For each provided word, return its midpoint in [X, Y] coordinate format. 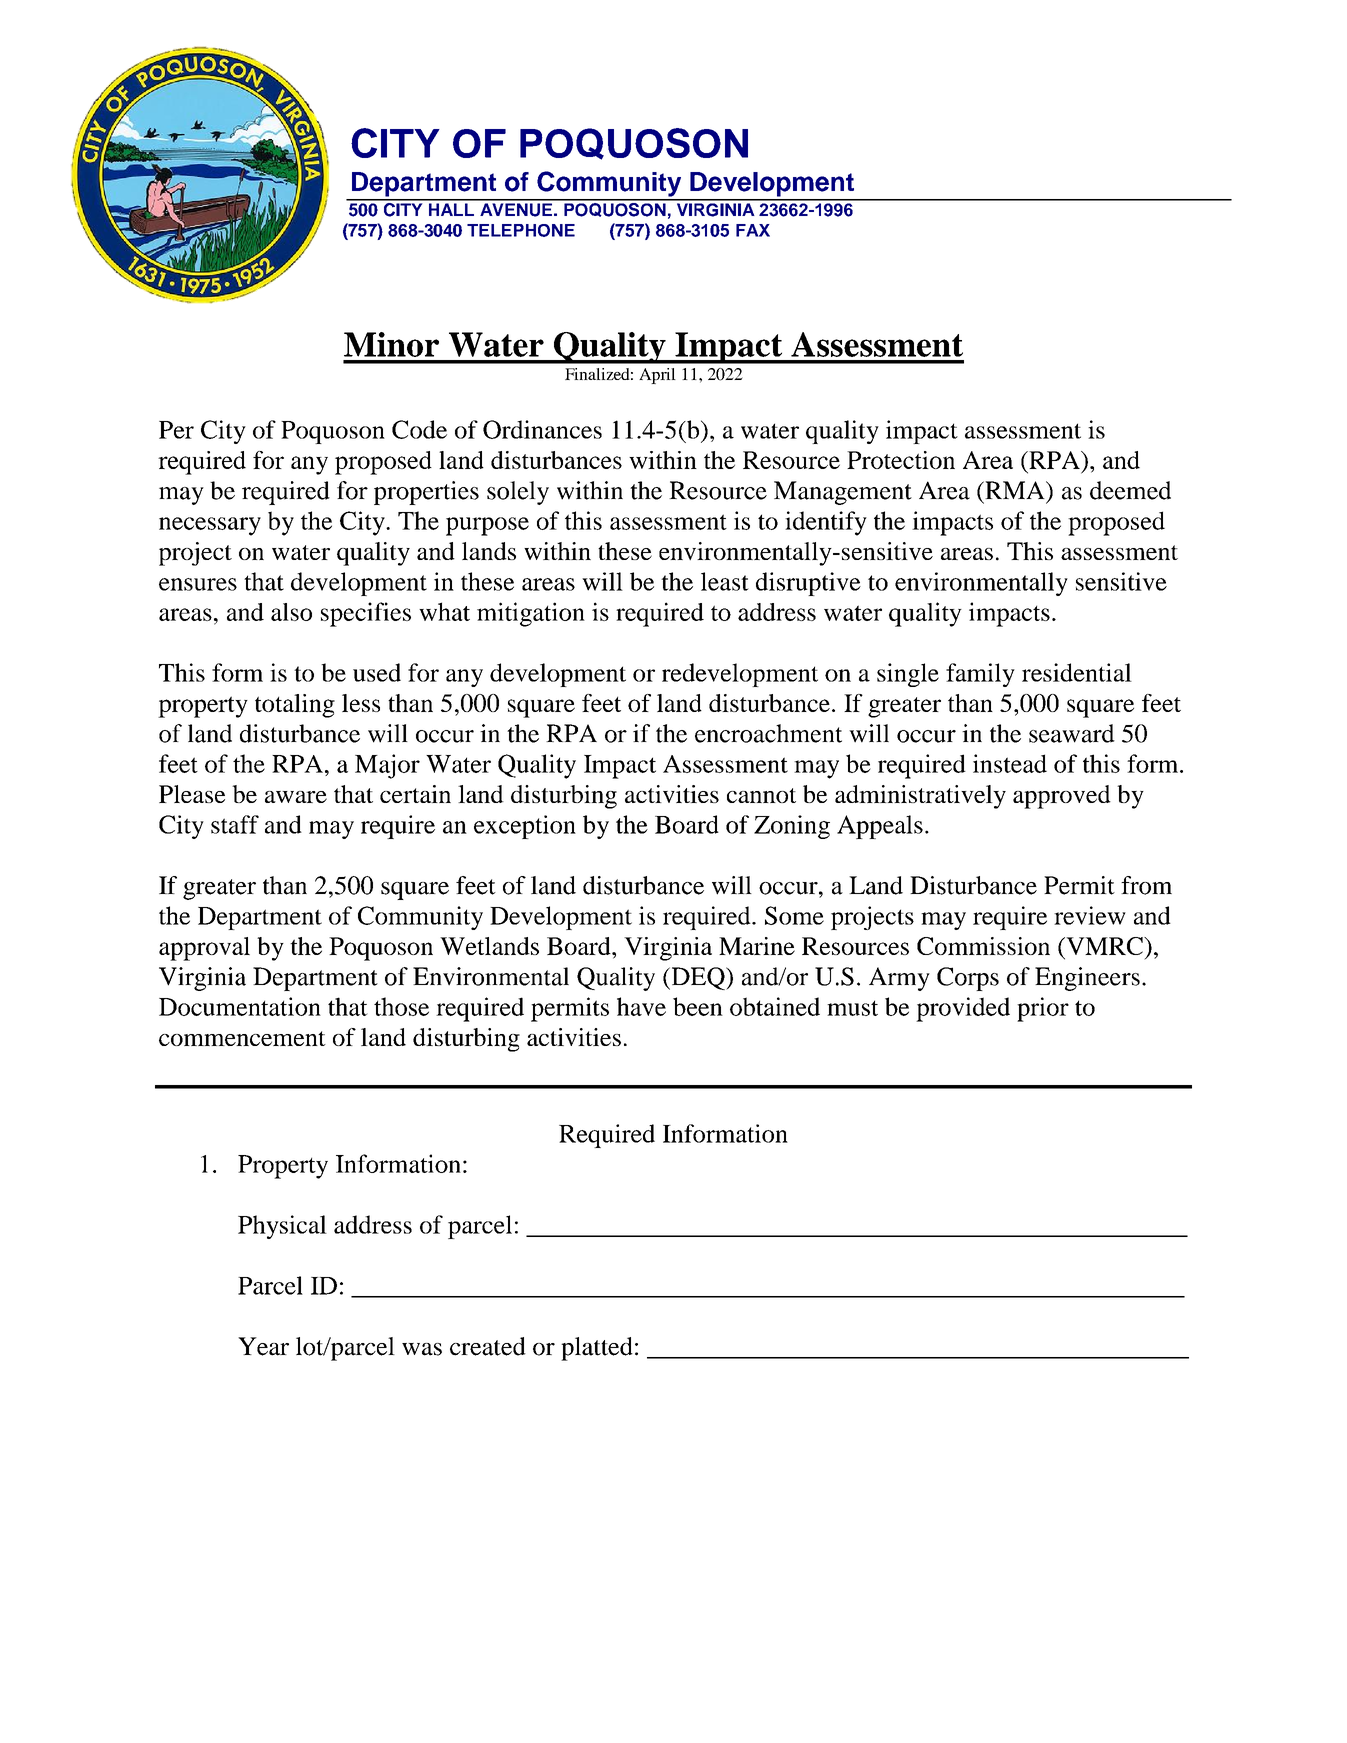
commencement [242, 1038]
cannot [761, 795]
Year [263, 1346]
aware [296, 797]
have [641, 1006]
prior [1043, 1009]
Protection [901, 460]
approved [1062, 797]
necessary [210, 526]
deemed [1130, 490]
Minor [391, 344]
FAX [753, 230]
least [725, 581]
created [488, 1346]
